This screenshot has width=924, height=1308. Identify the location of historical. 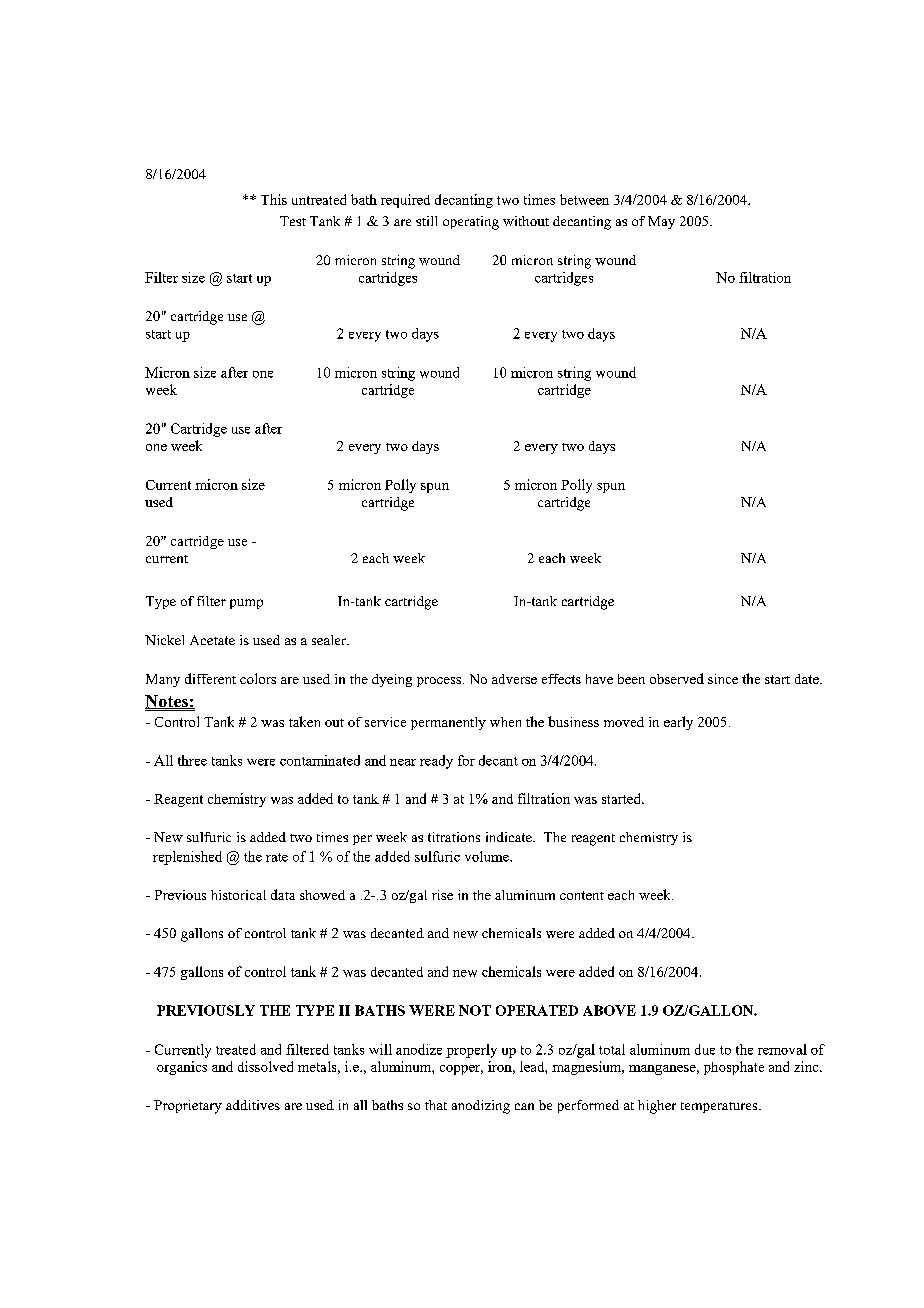
(238, 895).
